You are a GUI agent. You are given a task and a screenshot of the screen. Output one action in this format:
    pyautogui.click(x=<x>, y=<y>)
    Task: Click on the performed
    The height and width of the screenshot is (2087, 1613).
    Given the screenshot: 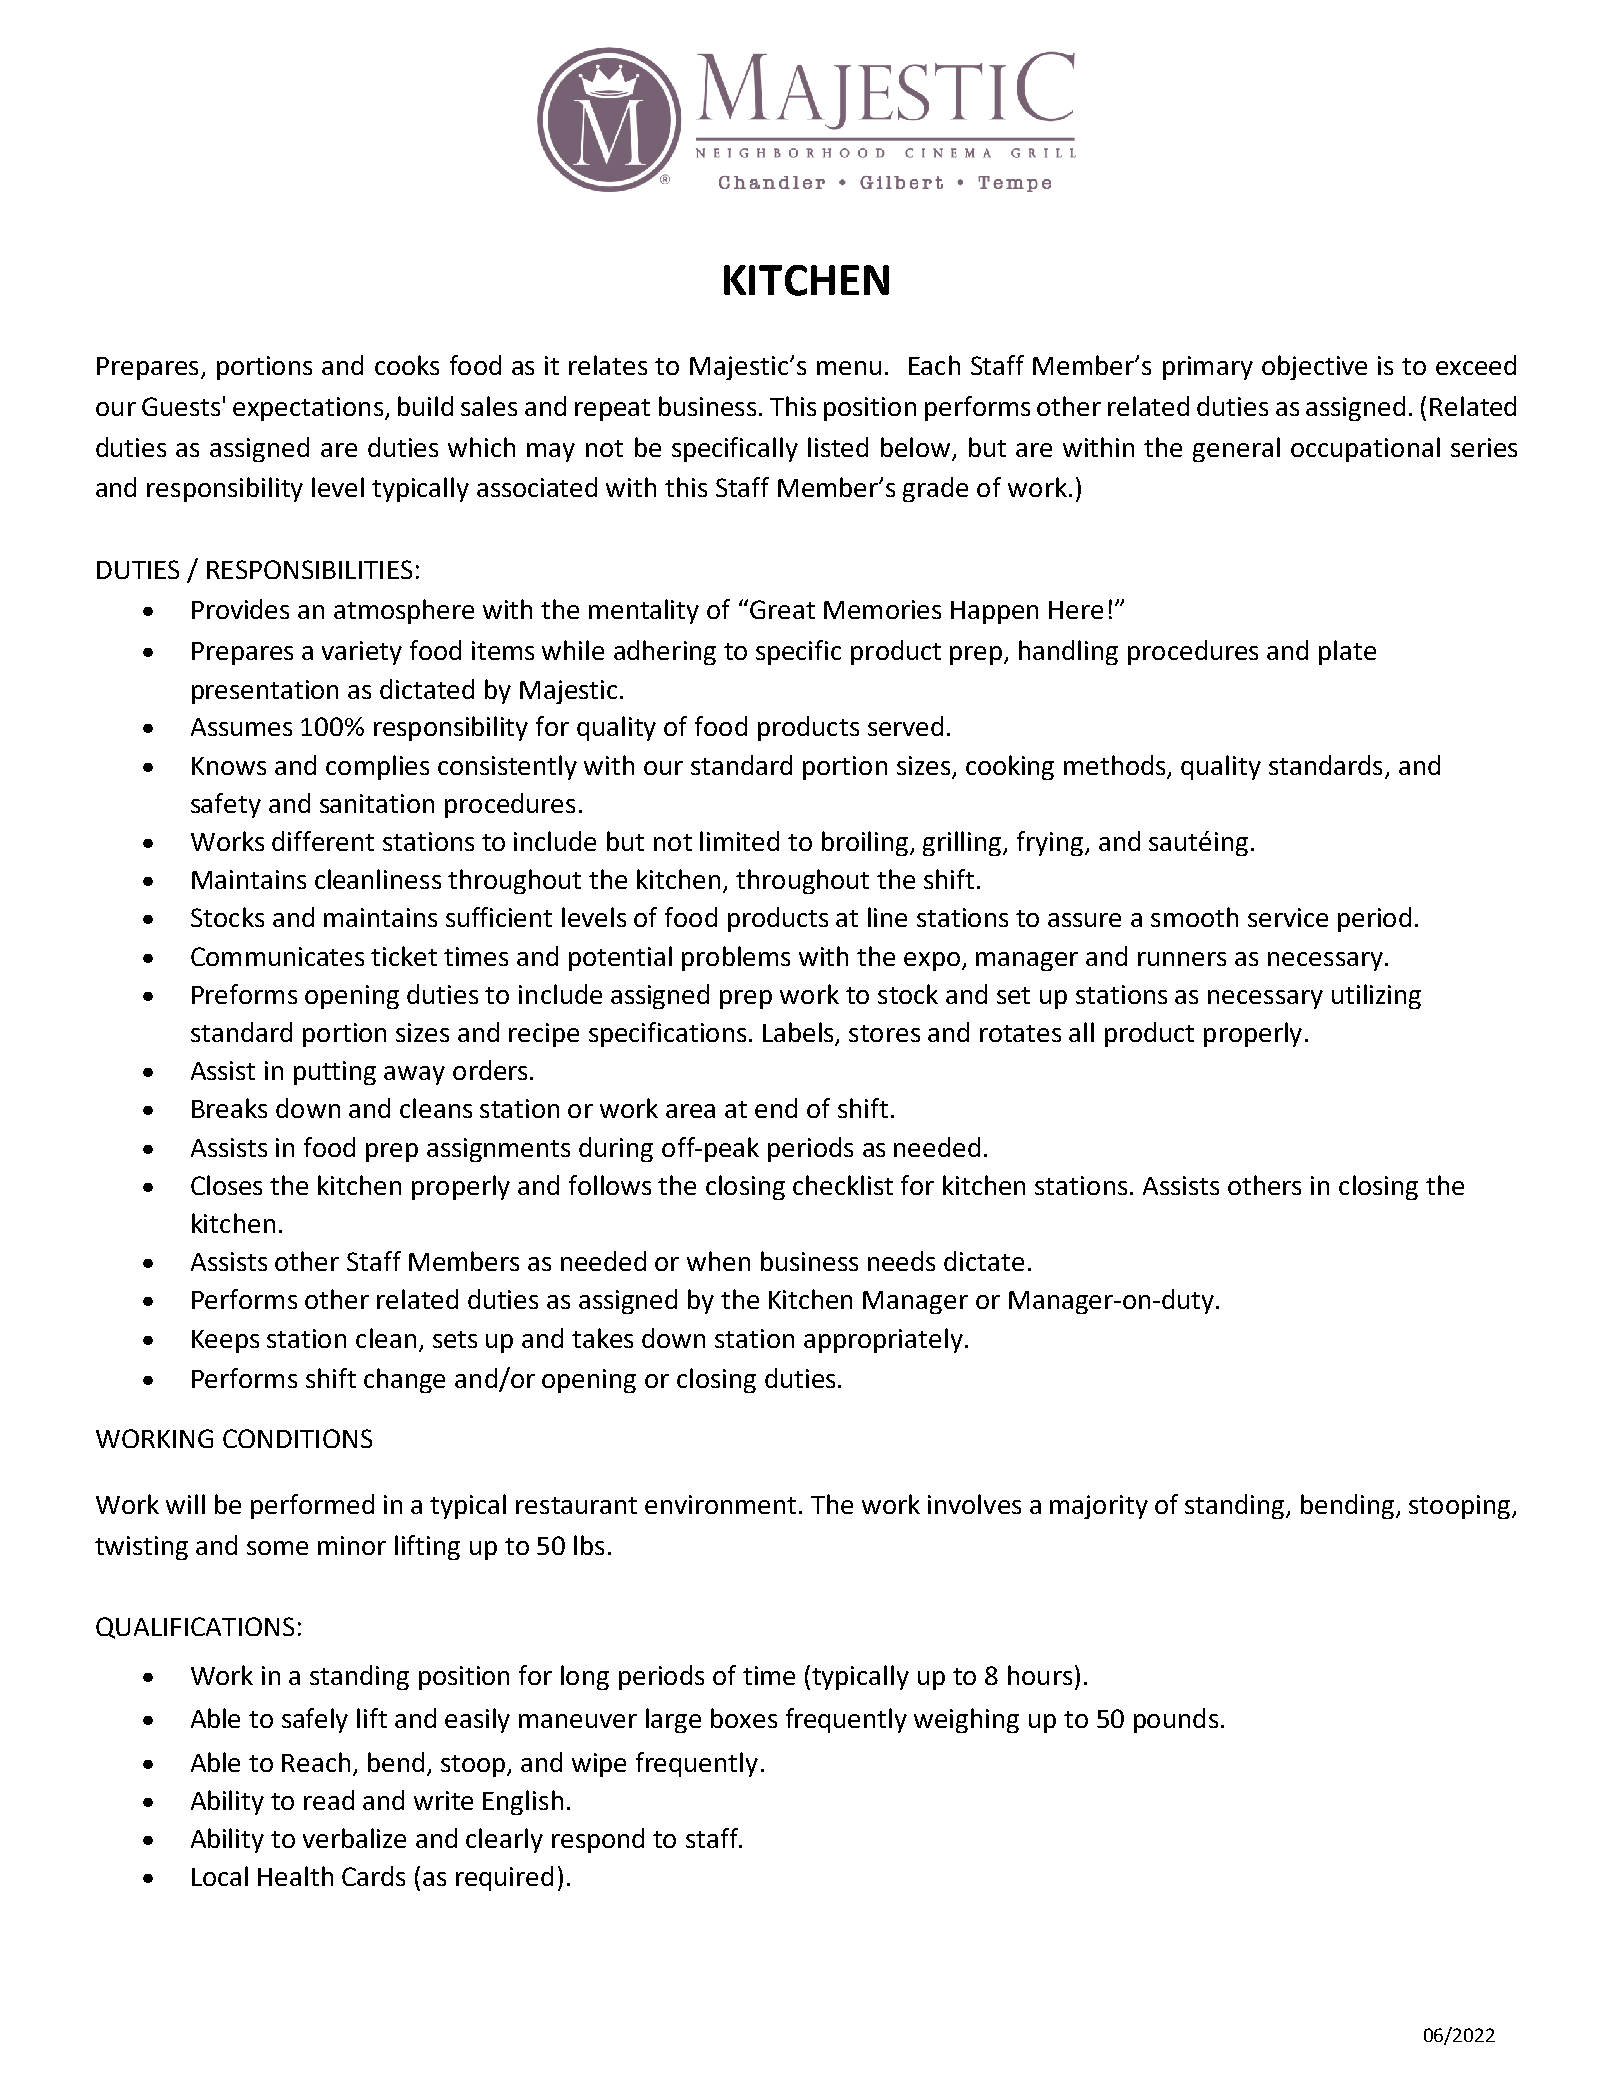 What is the action you would take?
    pyautogui.click(x=312, y=1506)
